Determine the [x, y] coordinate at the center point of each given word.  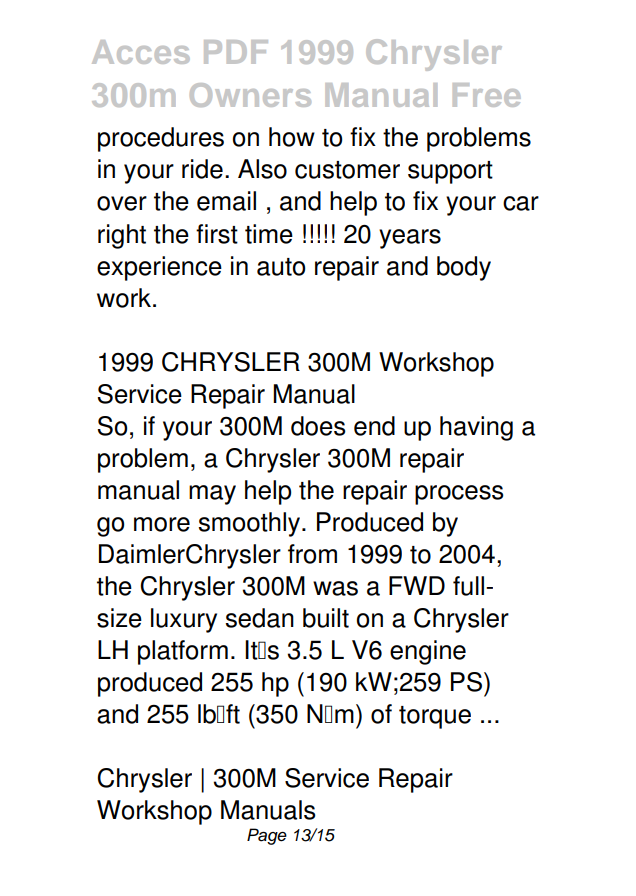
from [312, 554]
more [162, 524]
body [464, 268]
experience [159, 268]
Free [487, 95]
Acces [141, 52]
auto [281, 267]
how [292, 137]
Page [267, 836]
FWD [417, 585]
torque [435, 717]
